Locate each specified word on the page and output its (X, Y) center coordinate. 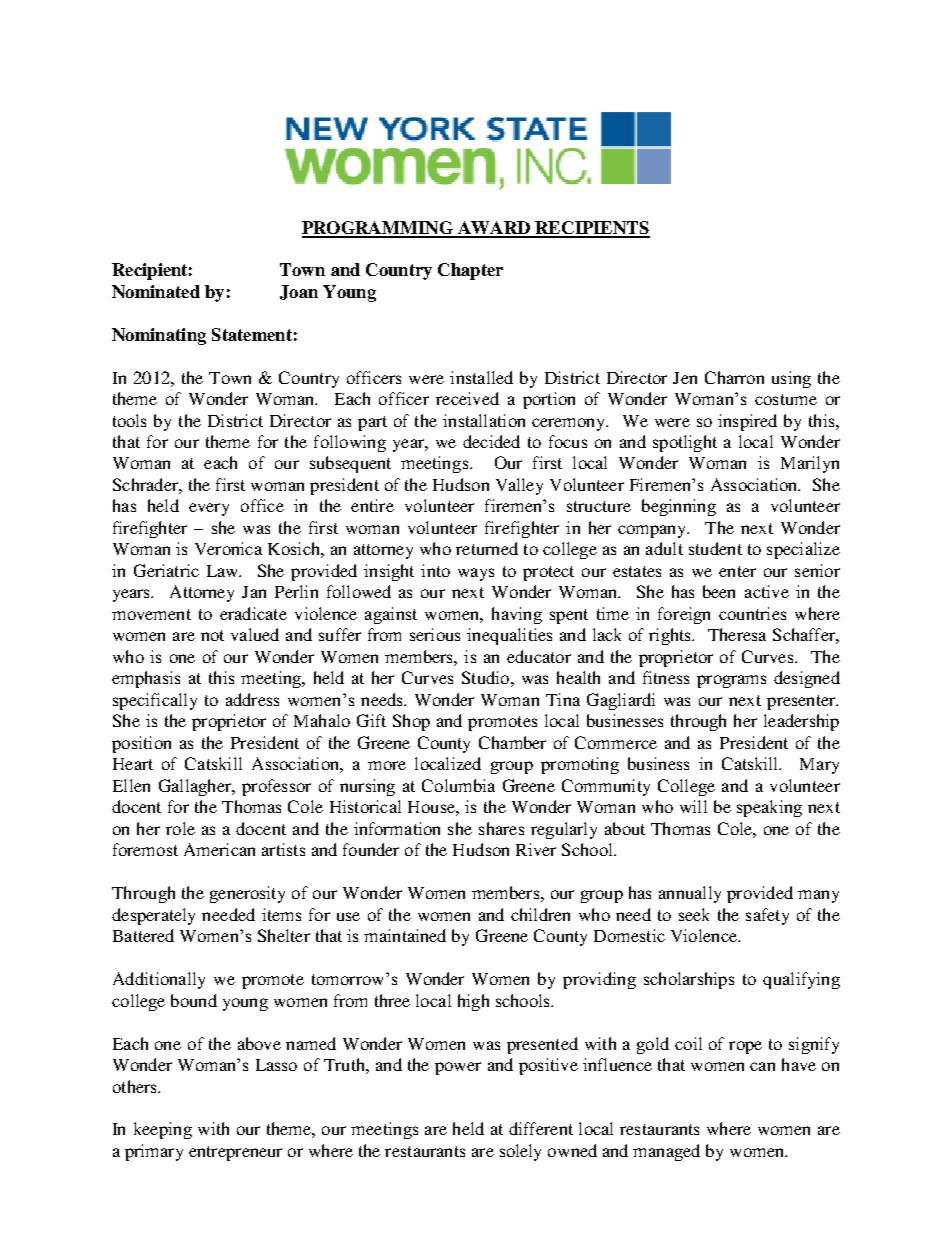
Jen (685, 378)
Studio (485, 677)
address (252, 699)
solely (520, 1152)
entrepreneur (235, 1153)
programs (731, 681)
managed (666, 1152)
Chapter (470, 271)
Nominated (156, 291)
